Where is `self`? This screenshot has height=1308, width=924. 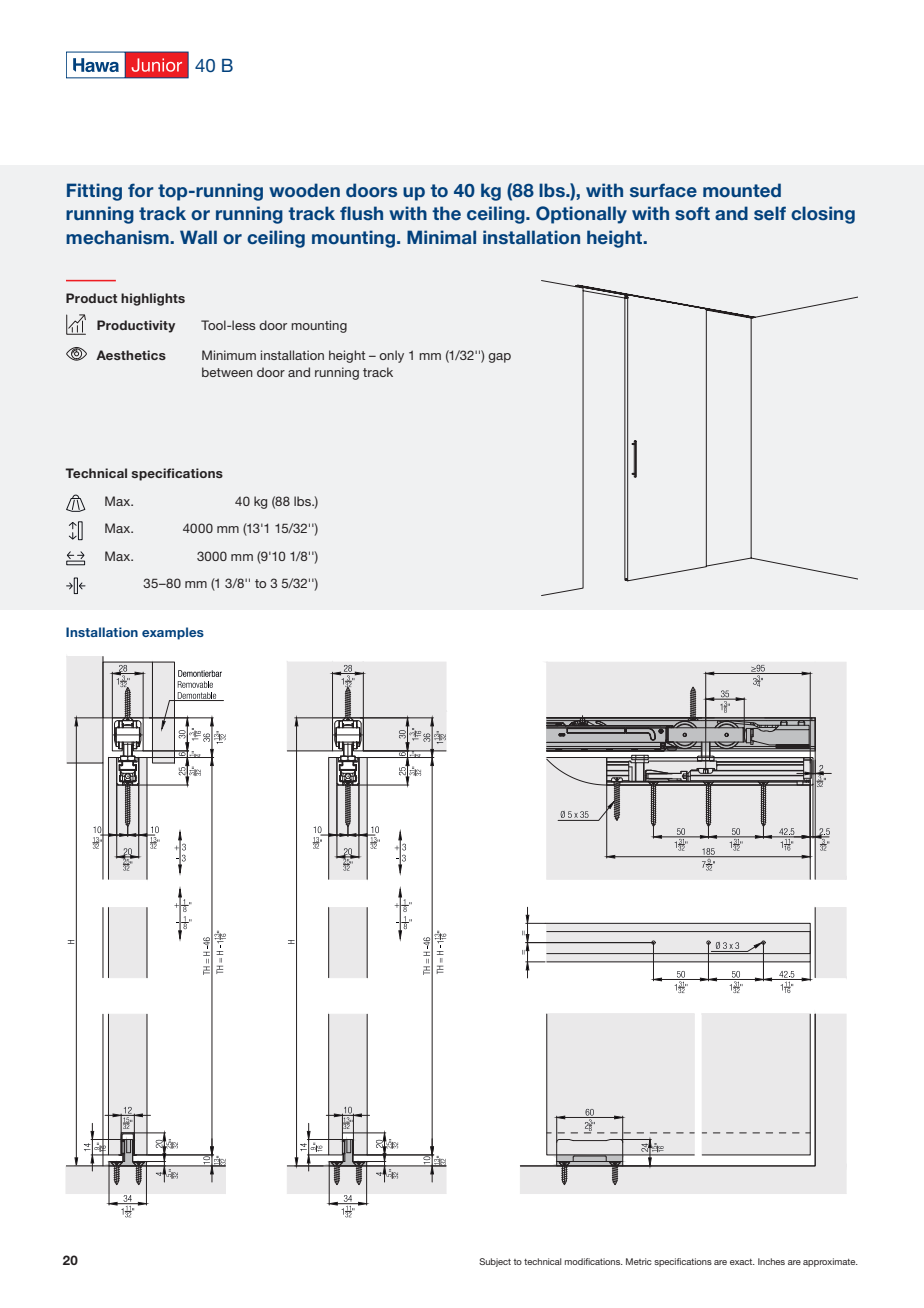
self is located at coordinates (770, 213).
